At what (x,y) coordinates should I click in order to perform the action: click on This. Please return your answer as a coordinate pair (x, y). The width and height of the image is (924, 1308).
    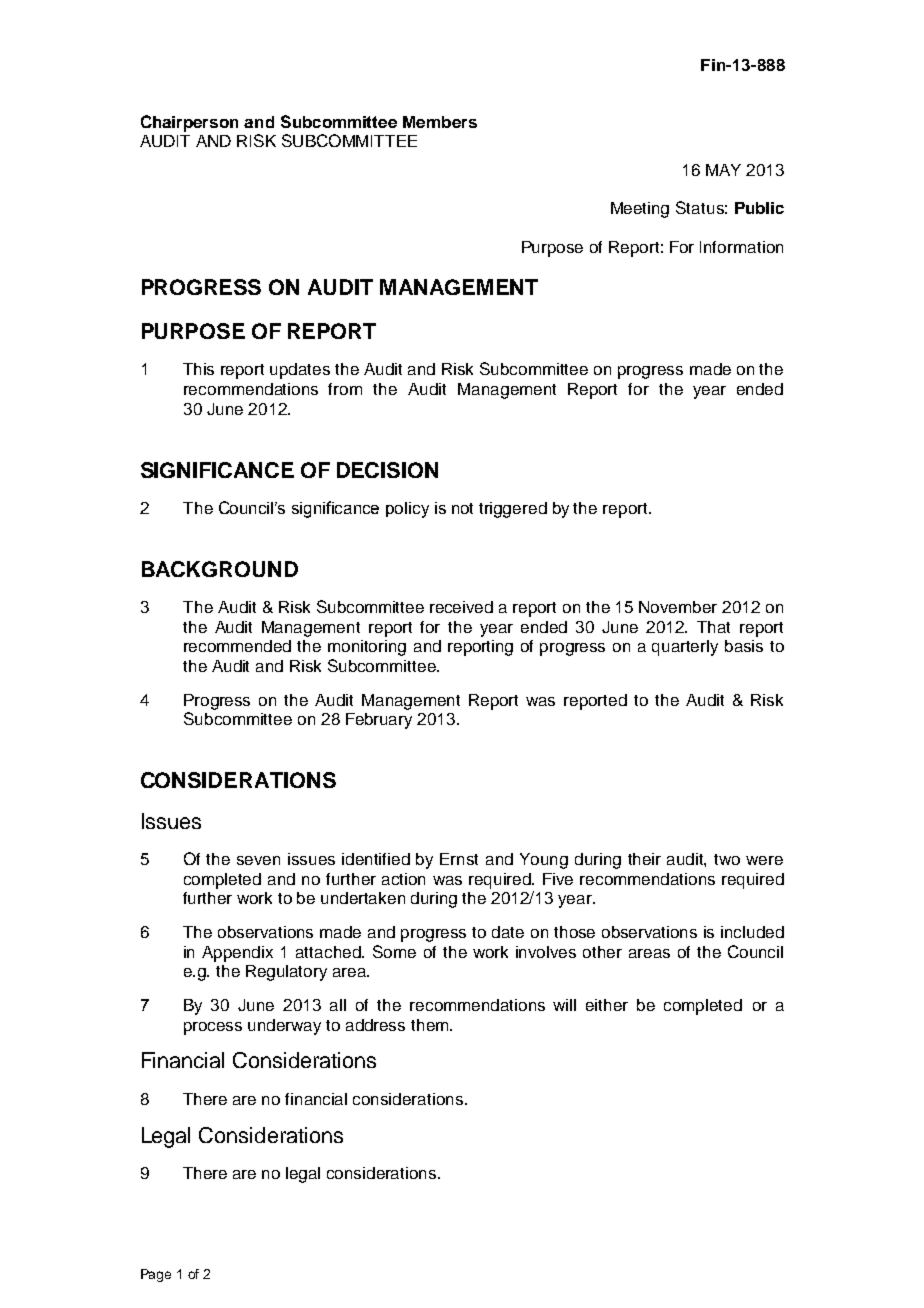
    Looking at the image, I should click on (198, 369).
